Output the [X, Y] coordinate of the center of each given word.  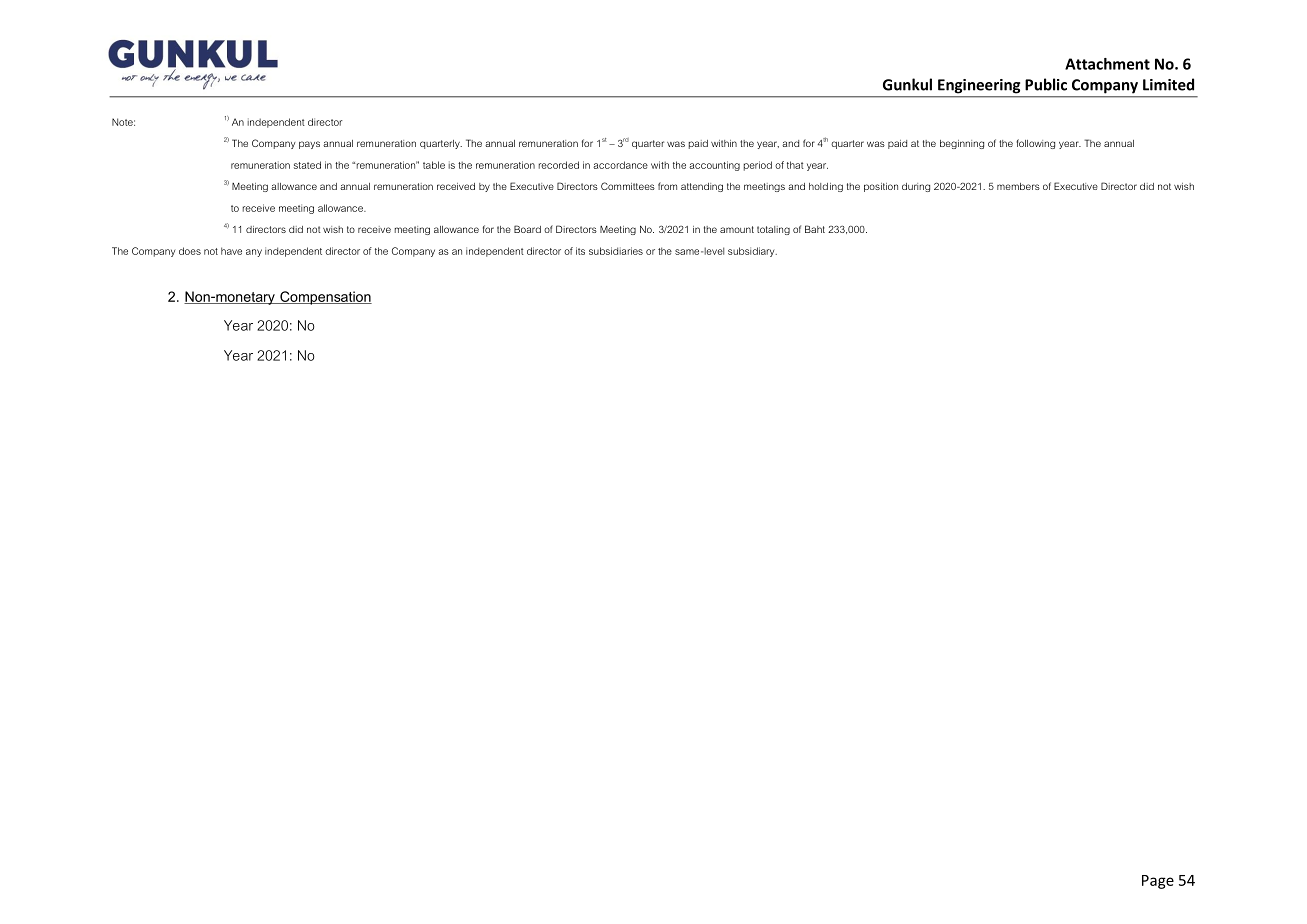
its [580, 251]
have [231, 251]
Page [1158, 882]
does [190, 251]
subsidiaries [616, 251]
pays [309, 145]
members [1018, 186]
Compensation [325, 298]
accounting [714, 166]
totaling [773, 230]
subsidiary [752, 252]
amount [737, 229]
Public [1046, 84]
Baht [815, 229]
